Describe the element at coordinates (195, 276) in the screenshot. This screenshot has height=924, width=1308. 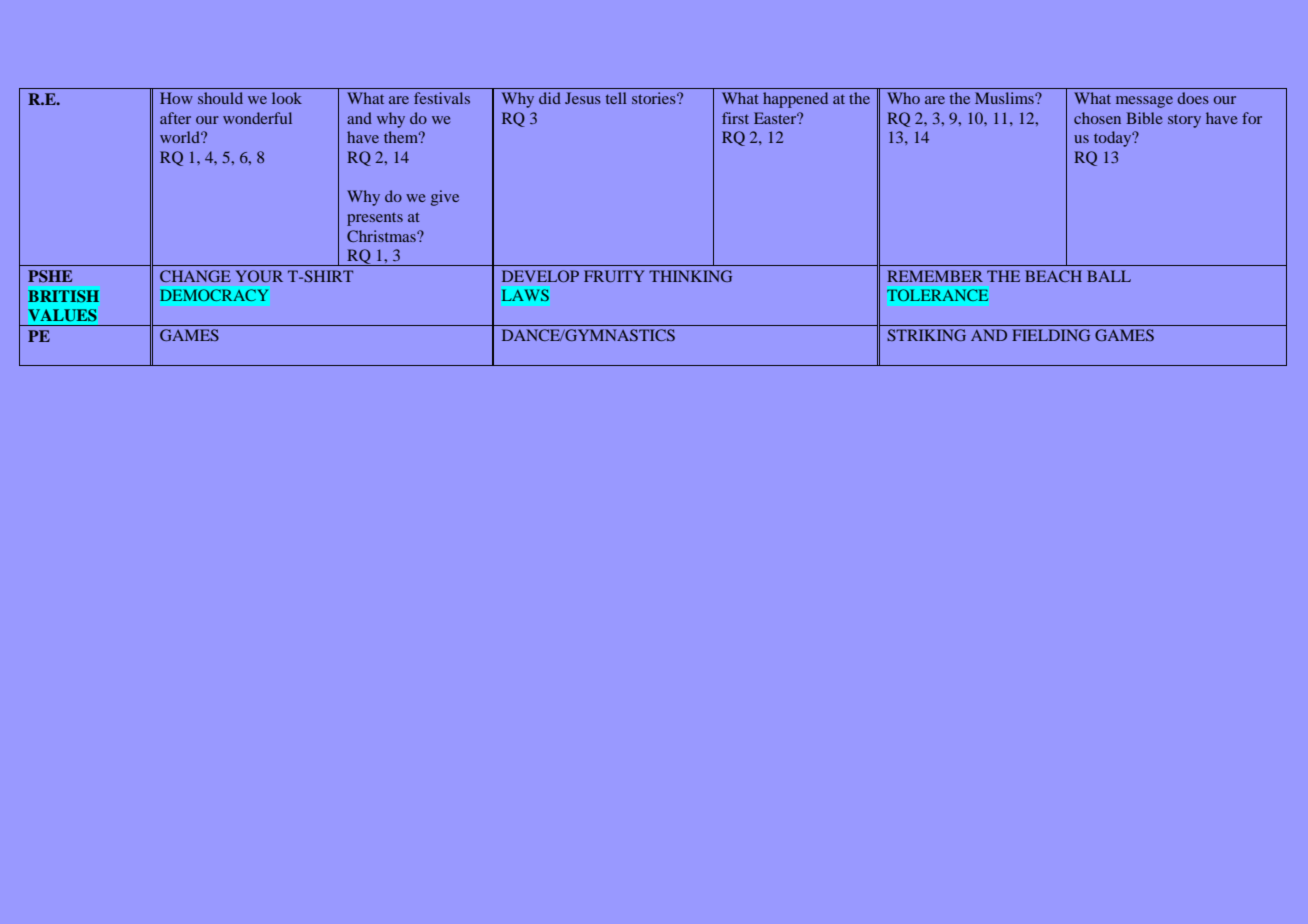
I see `CHANGE` at that location.
